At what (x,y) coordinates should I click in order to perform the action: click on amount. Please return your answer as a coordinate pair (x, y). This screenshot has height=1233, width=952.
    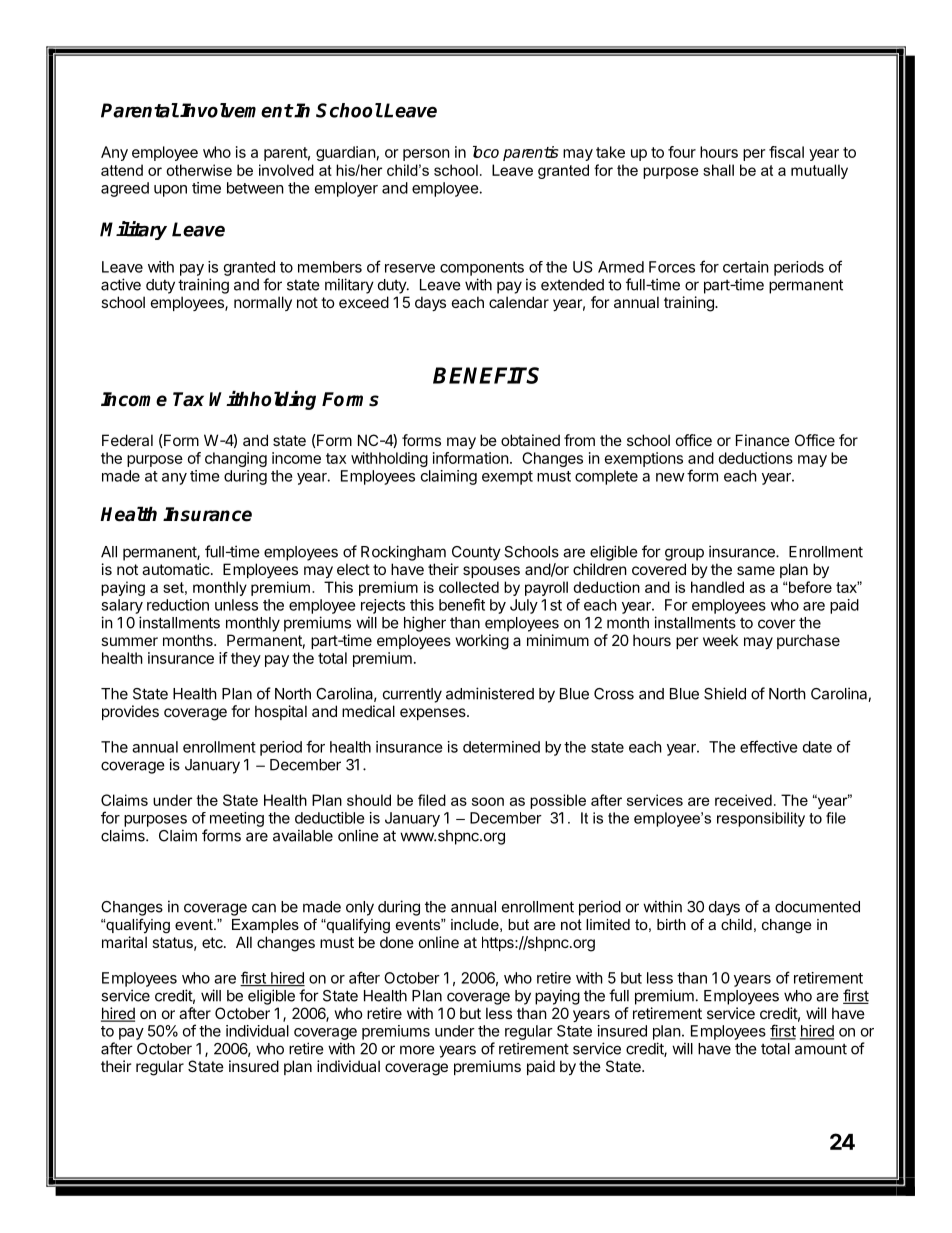
    Looking at the image, I should click on (821, 1049).
